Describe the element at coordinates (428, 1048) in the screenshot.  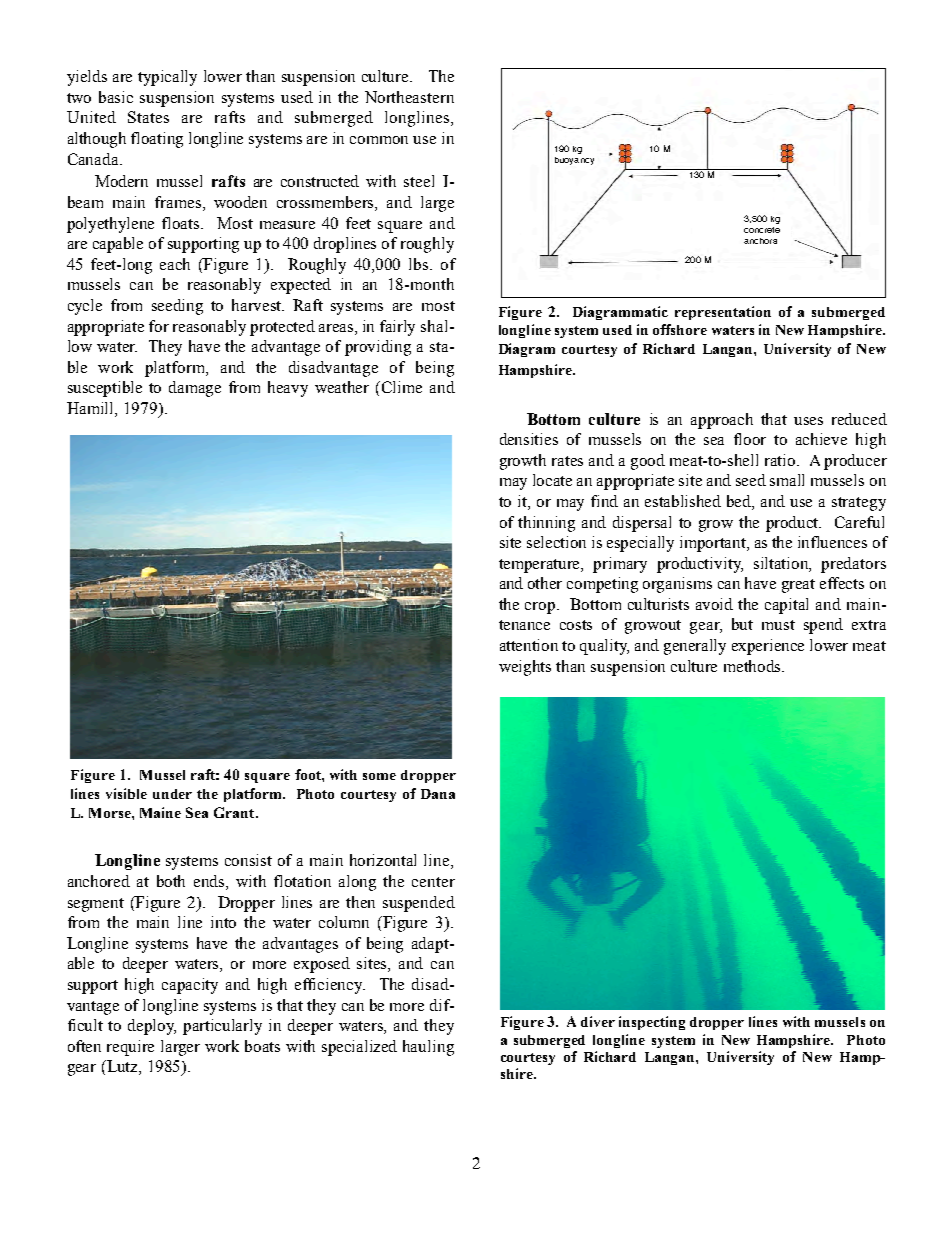
I see `hauling` at that location.
